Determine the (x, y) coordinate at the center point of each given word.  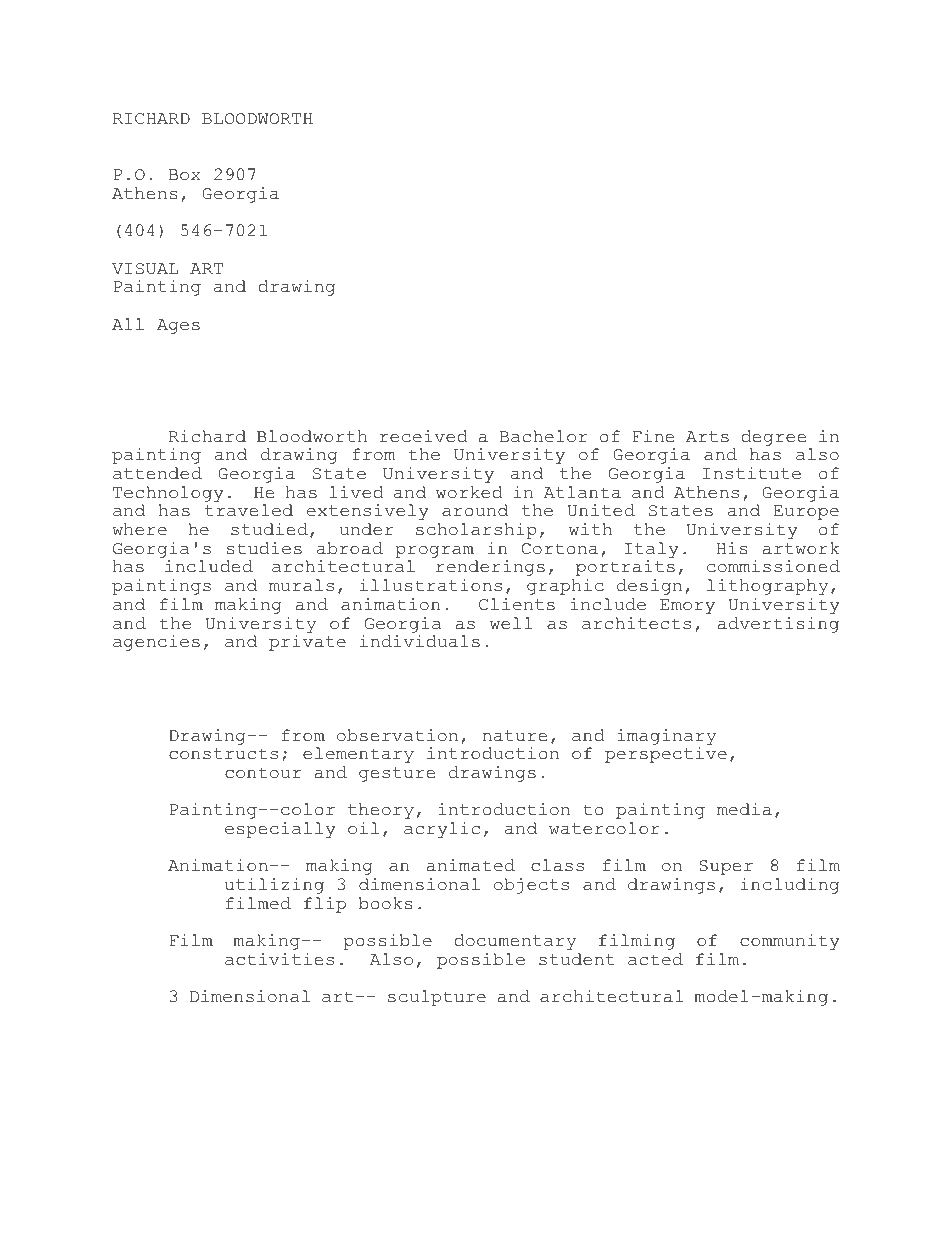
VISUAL (145, 269)
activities (279, 959)
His (732, 548)
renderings (490, 568)
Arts (707, 437)
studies (264, 548)
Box (185, 175)
